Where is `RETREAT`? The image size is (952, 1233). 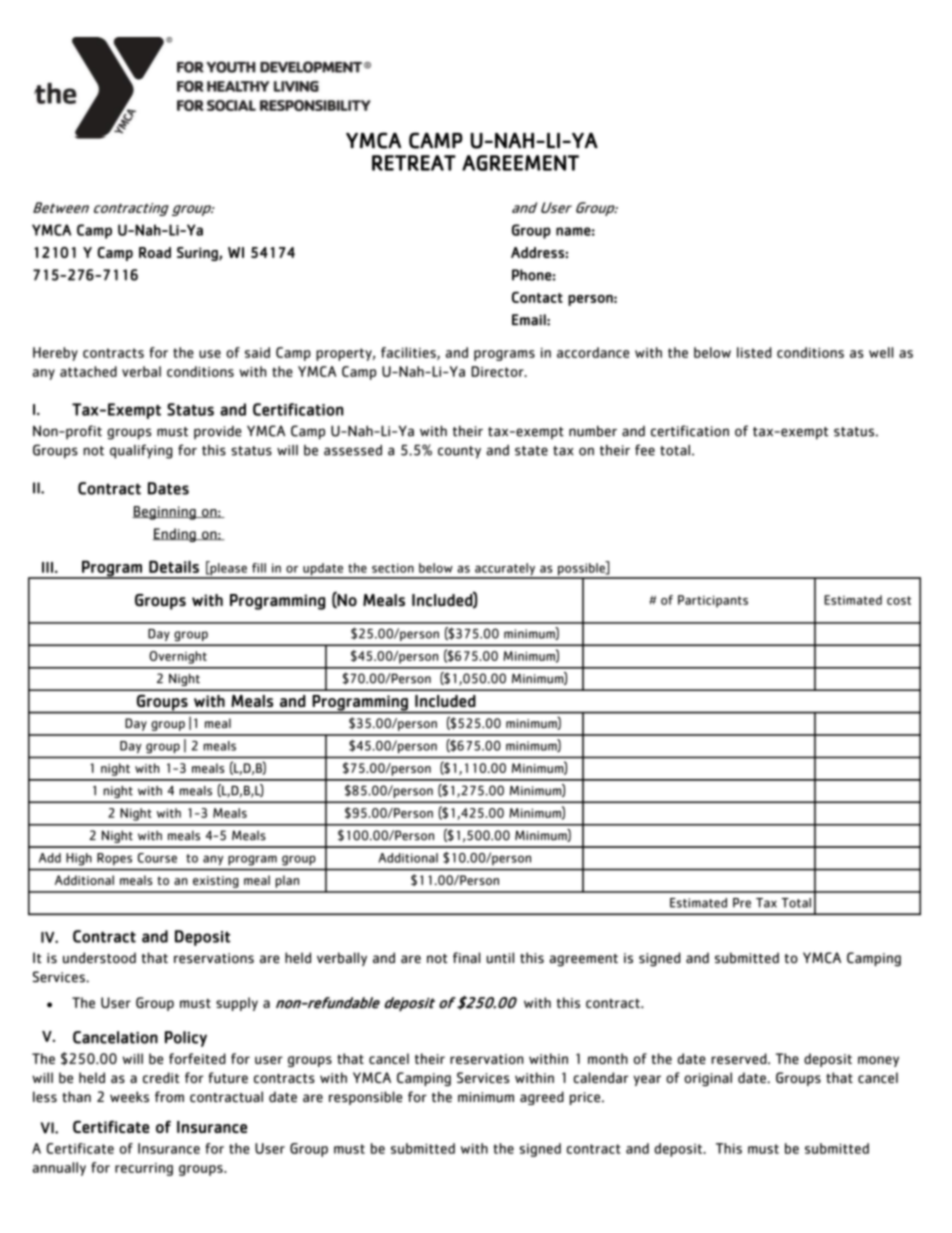 RETREAT is located at coordinates (414, 163).
